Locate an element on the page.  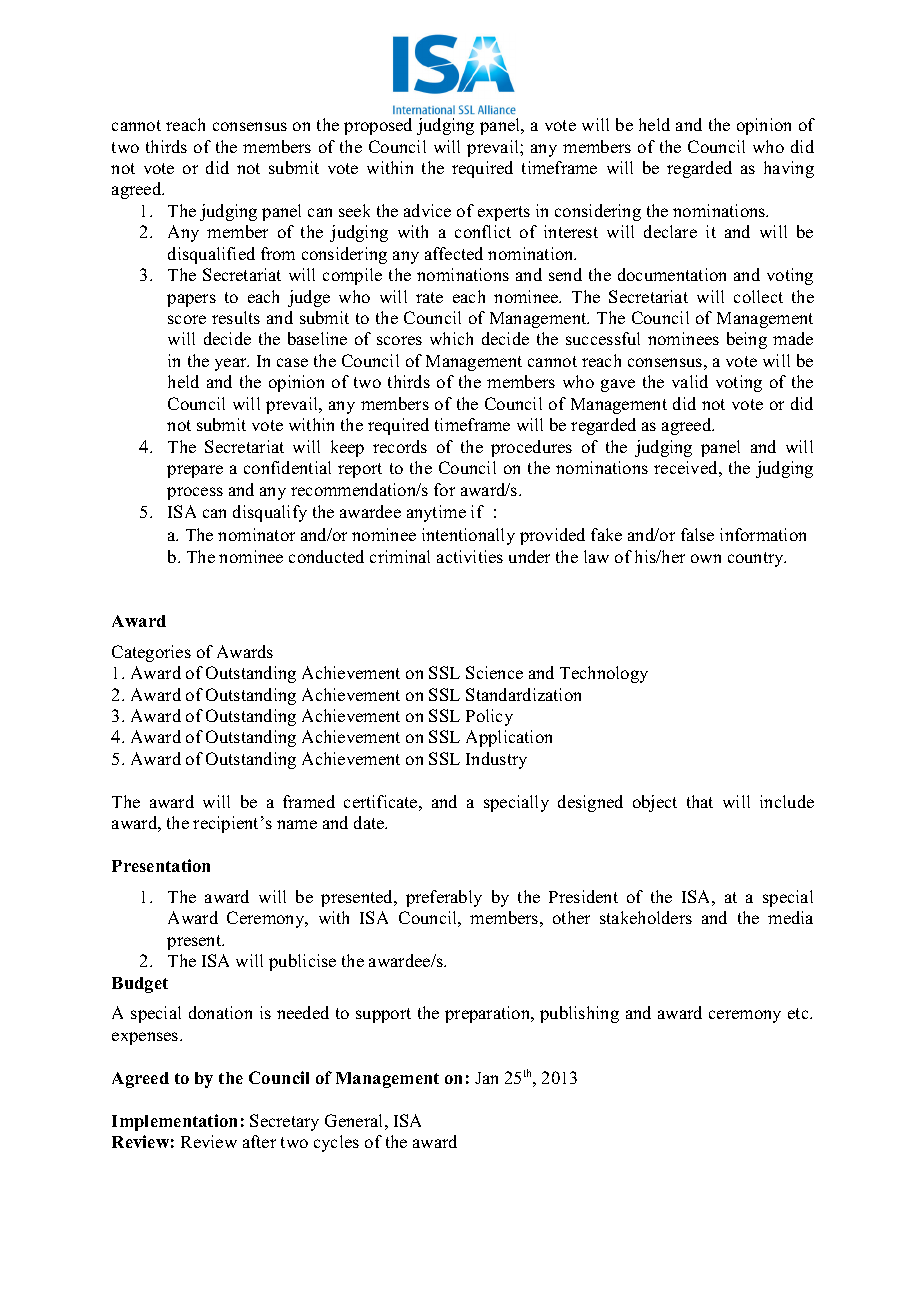
own is located at coordinates (706, 558).
